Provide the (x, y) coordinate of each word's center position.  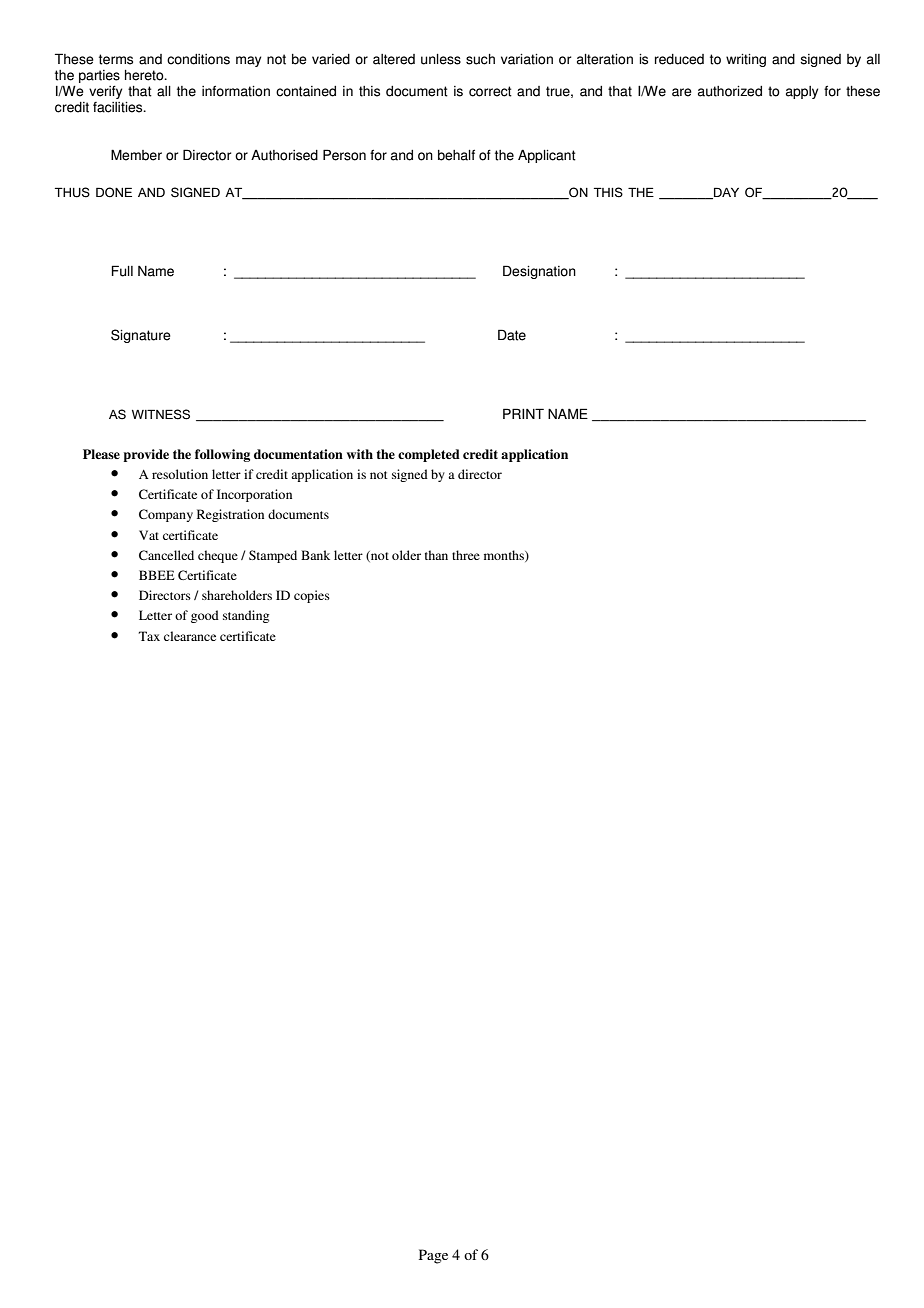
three (466, 555)
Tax (149, 636)
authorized (730, 91)
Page (433, 1256)
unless (441, 59)
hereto (145, 75)
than (436, 555)
